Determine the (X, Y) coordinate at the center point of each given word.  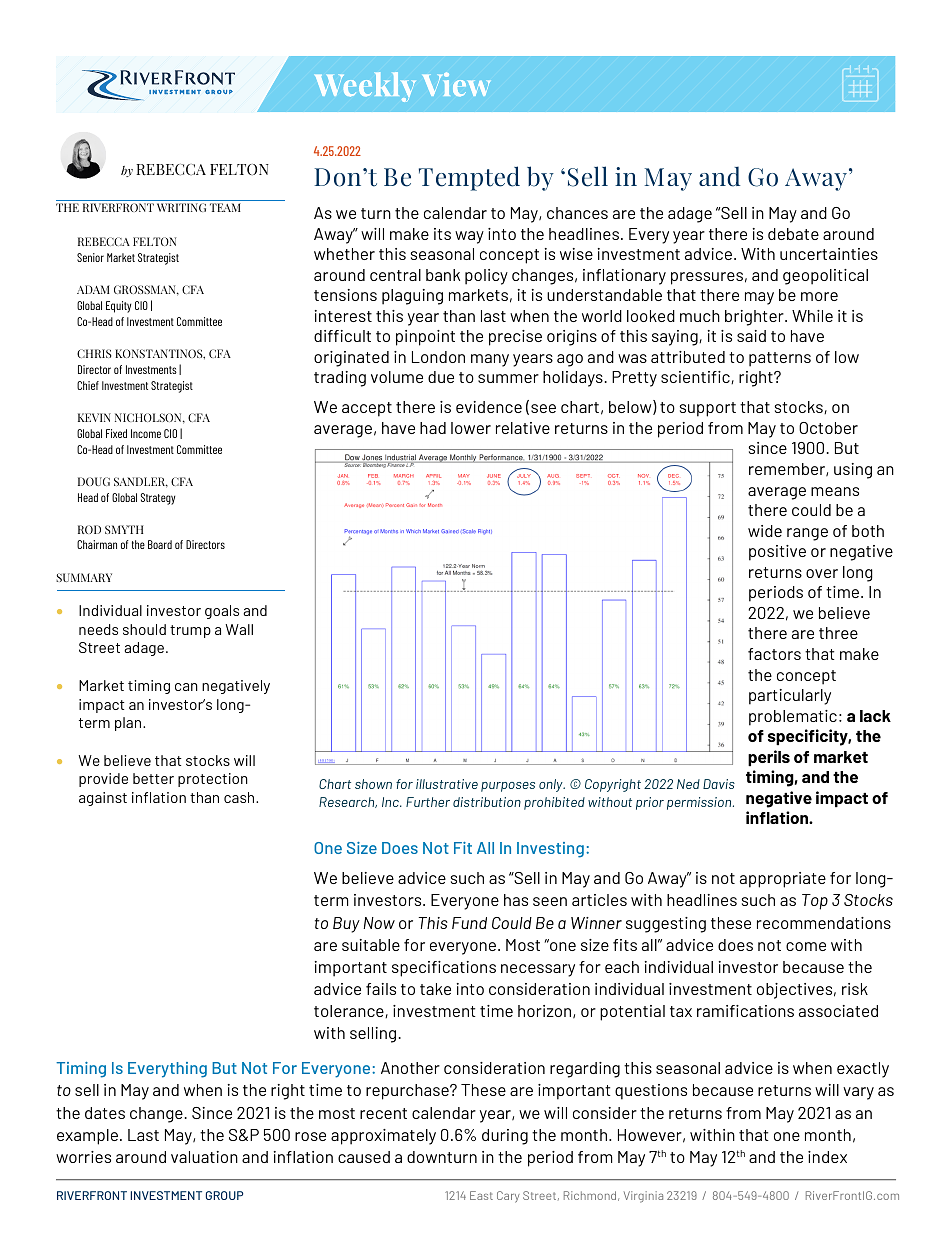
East (481, 1195)
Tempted (469, 178)
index (827, 1157)
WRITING (181, 207)
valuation (204, 1157)
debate (793, 234)
